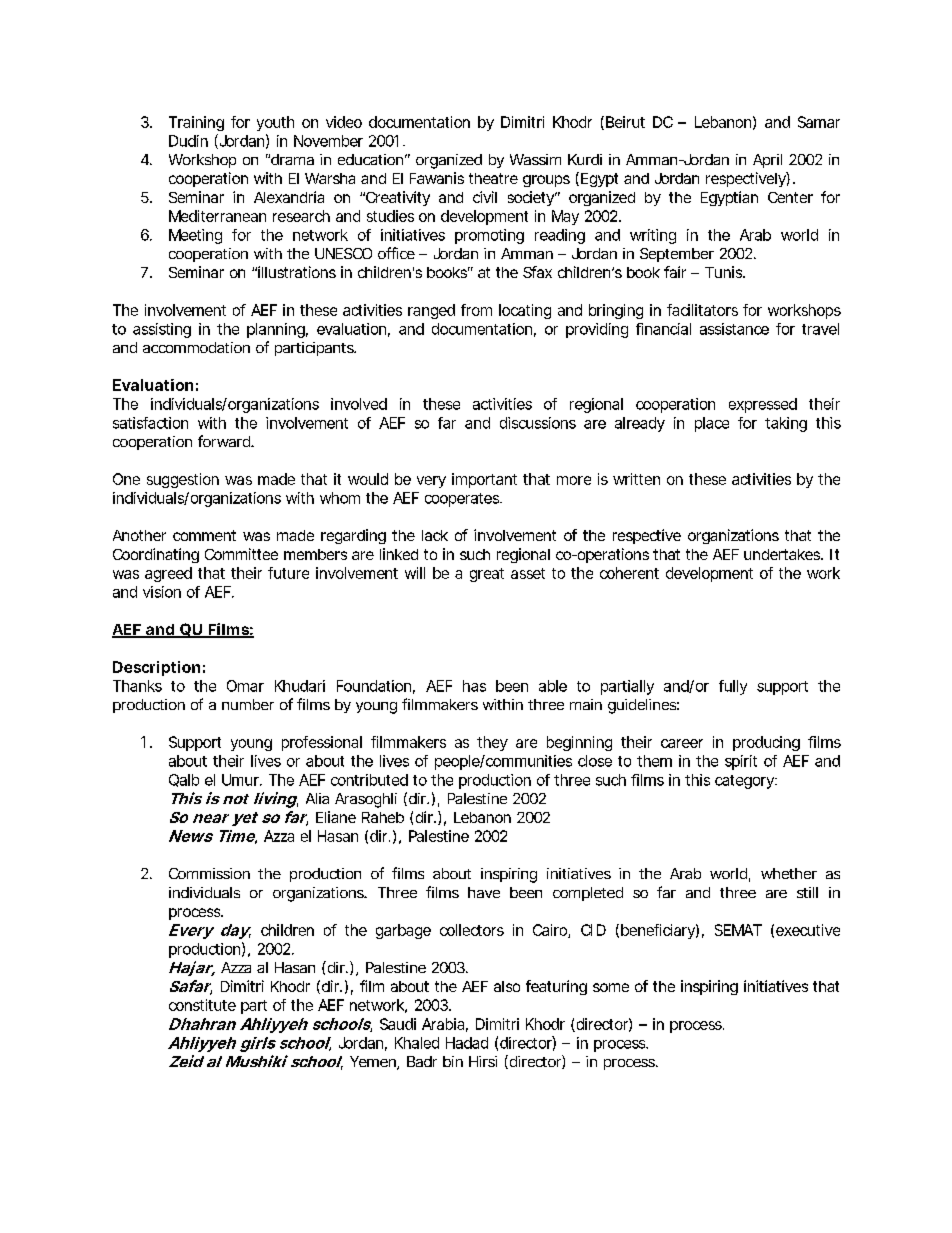 The image size is (952, 1233). What do you see at coordinates (209, 873) in the screenshot?
I see `Commission` at bounding box center [209, 873].
